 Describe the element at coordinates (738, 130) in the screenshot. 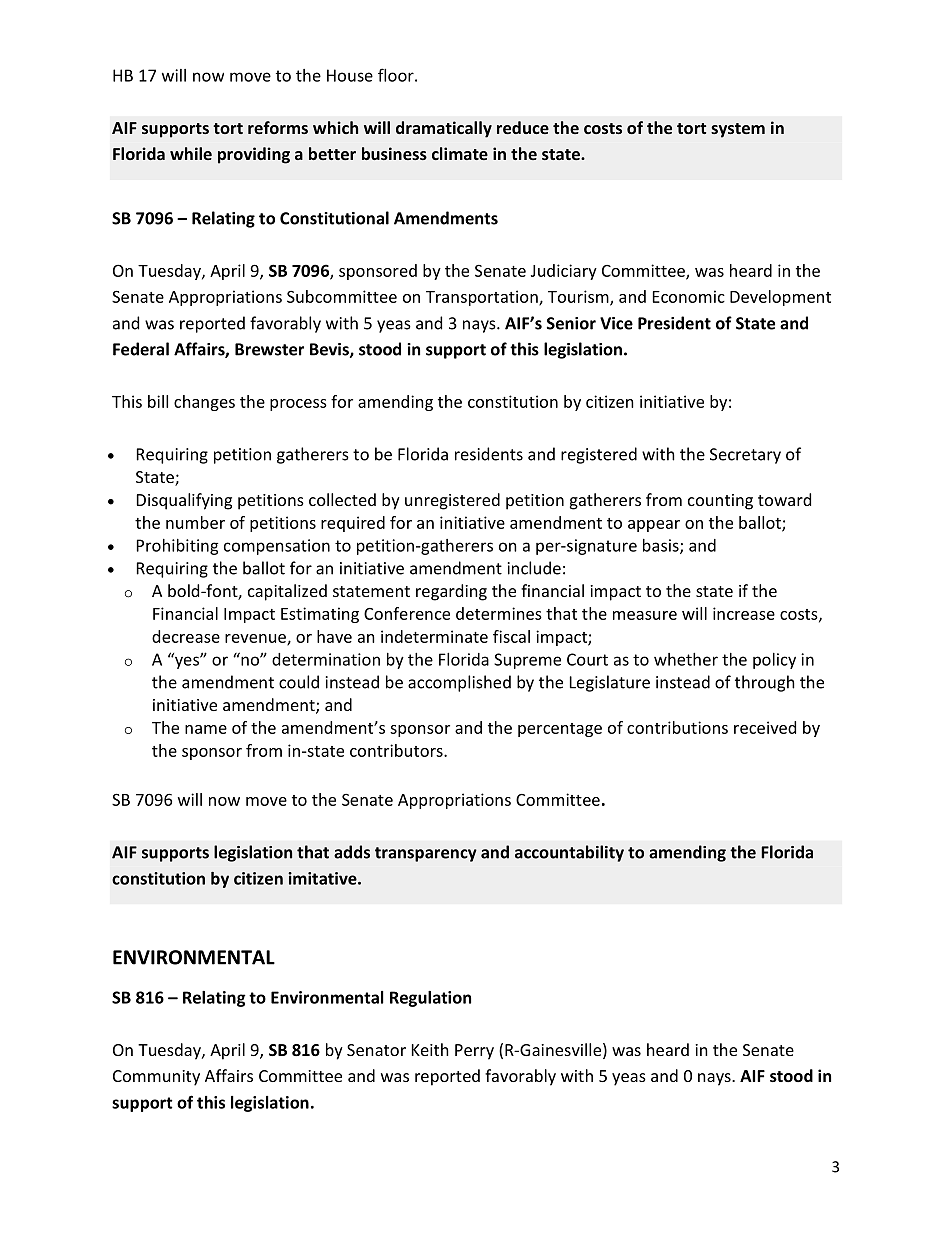

I see `system` at that location.
